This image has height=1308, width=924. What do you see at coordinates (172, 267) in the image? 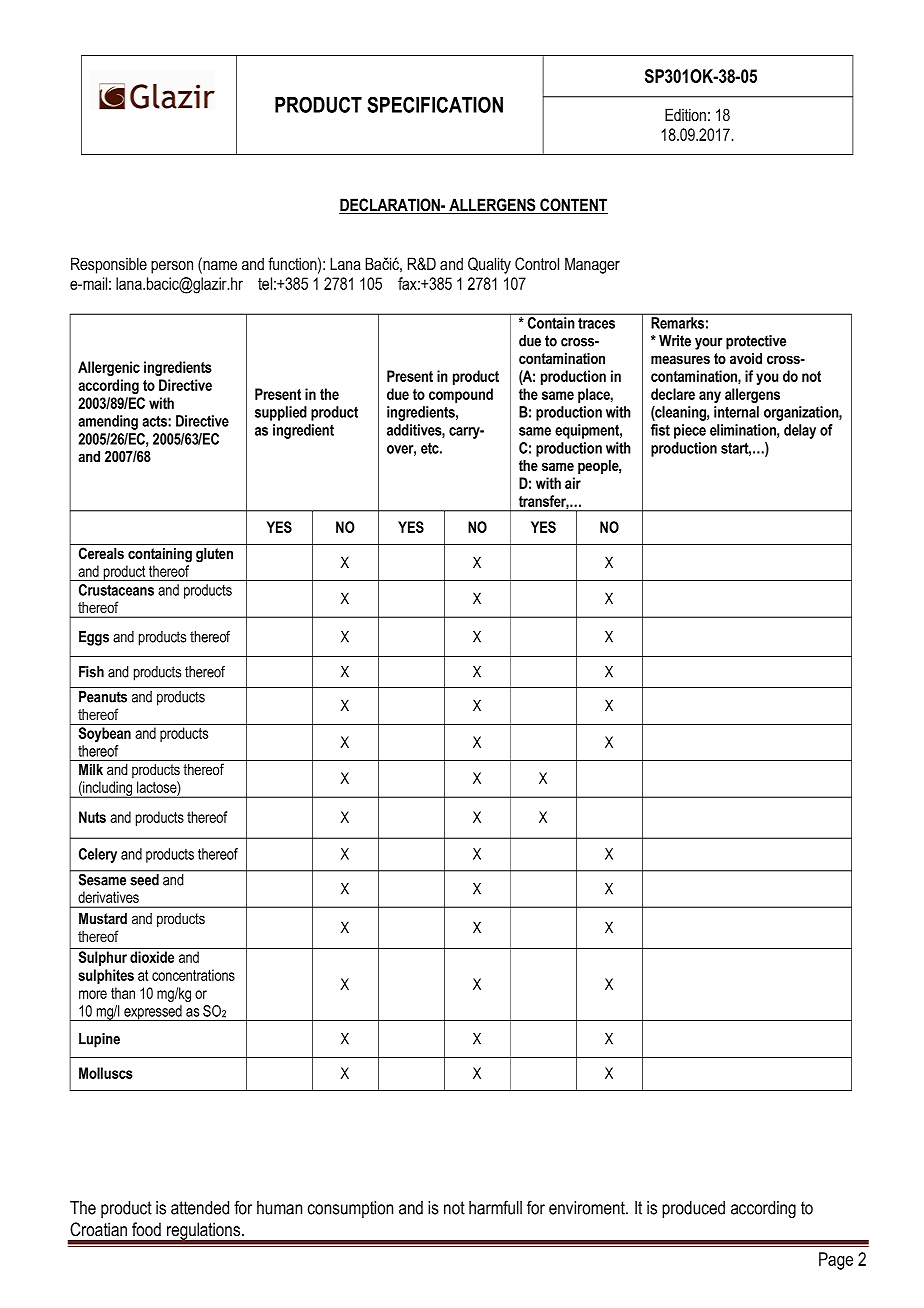
I see `person` at bounding box center [172, 267].
